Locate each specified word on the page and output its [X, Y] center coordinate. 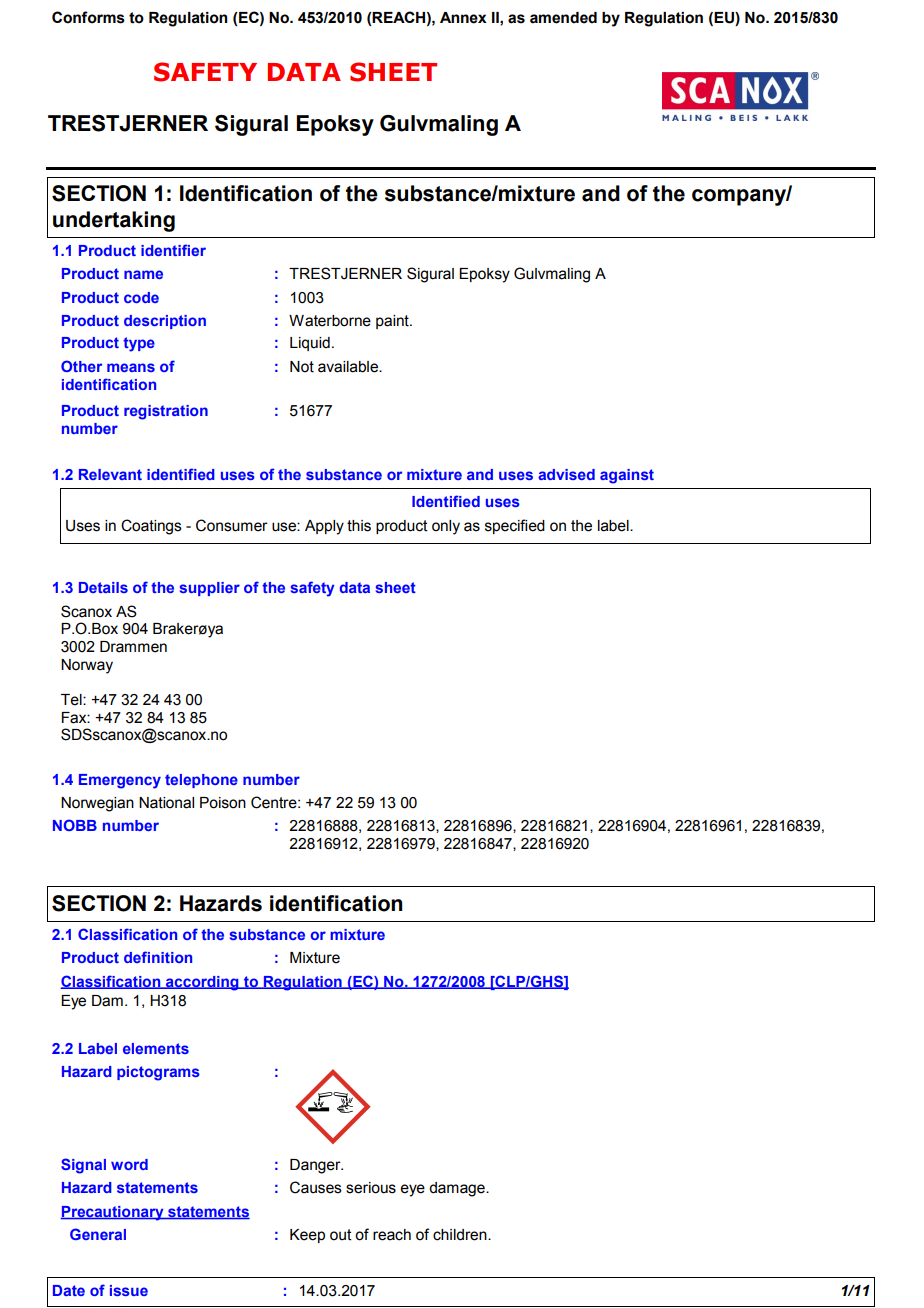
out [341, 1235]
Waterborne [330, 321]
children [461, 1235]
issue [129, 1290]
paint [393, 322]
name [143, 274]
